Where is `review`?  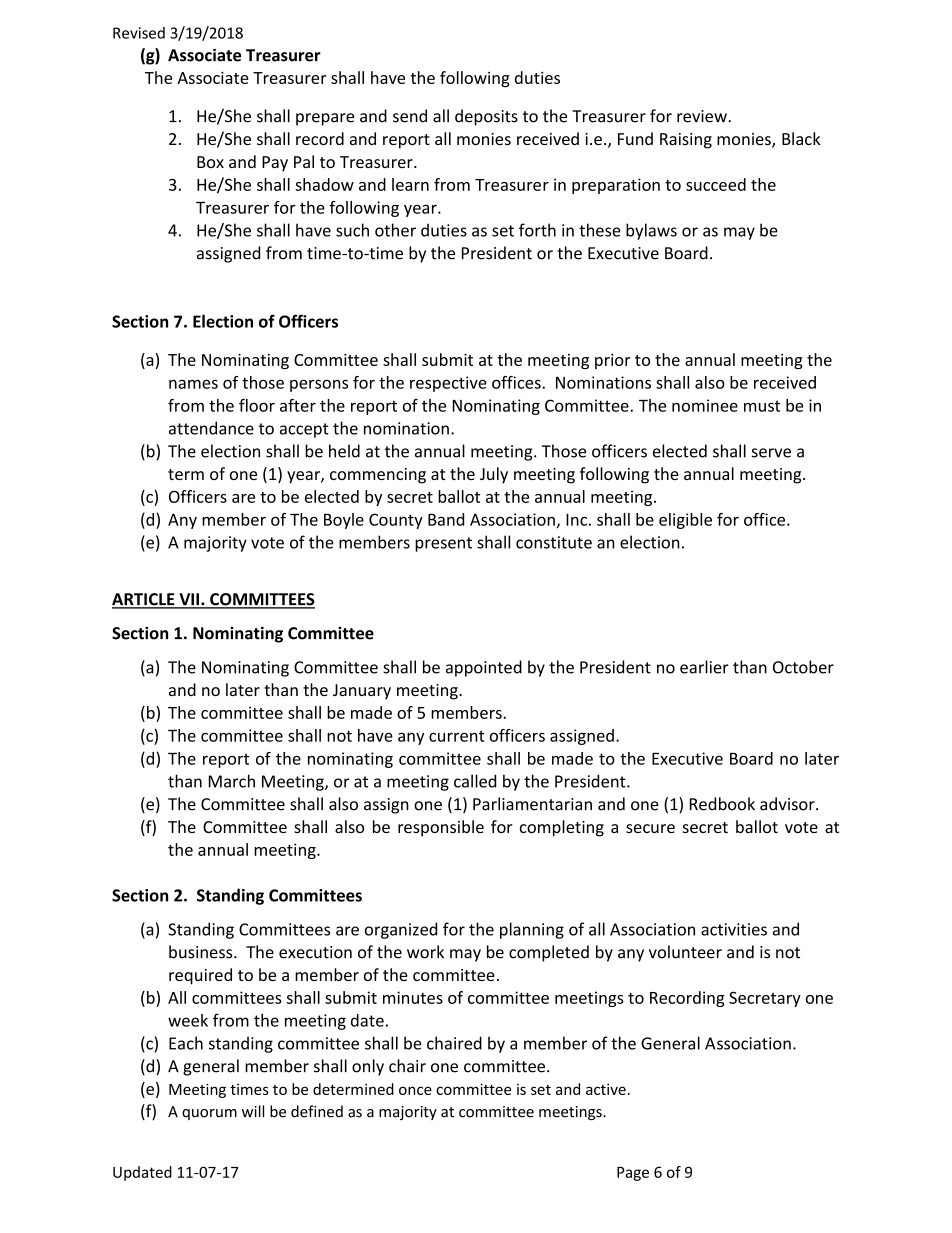 review is located at coordinates (703, 116).
